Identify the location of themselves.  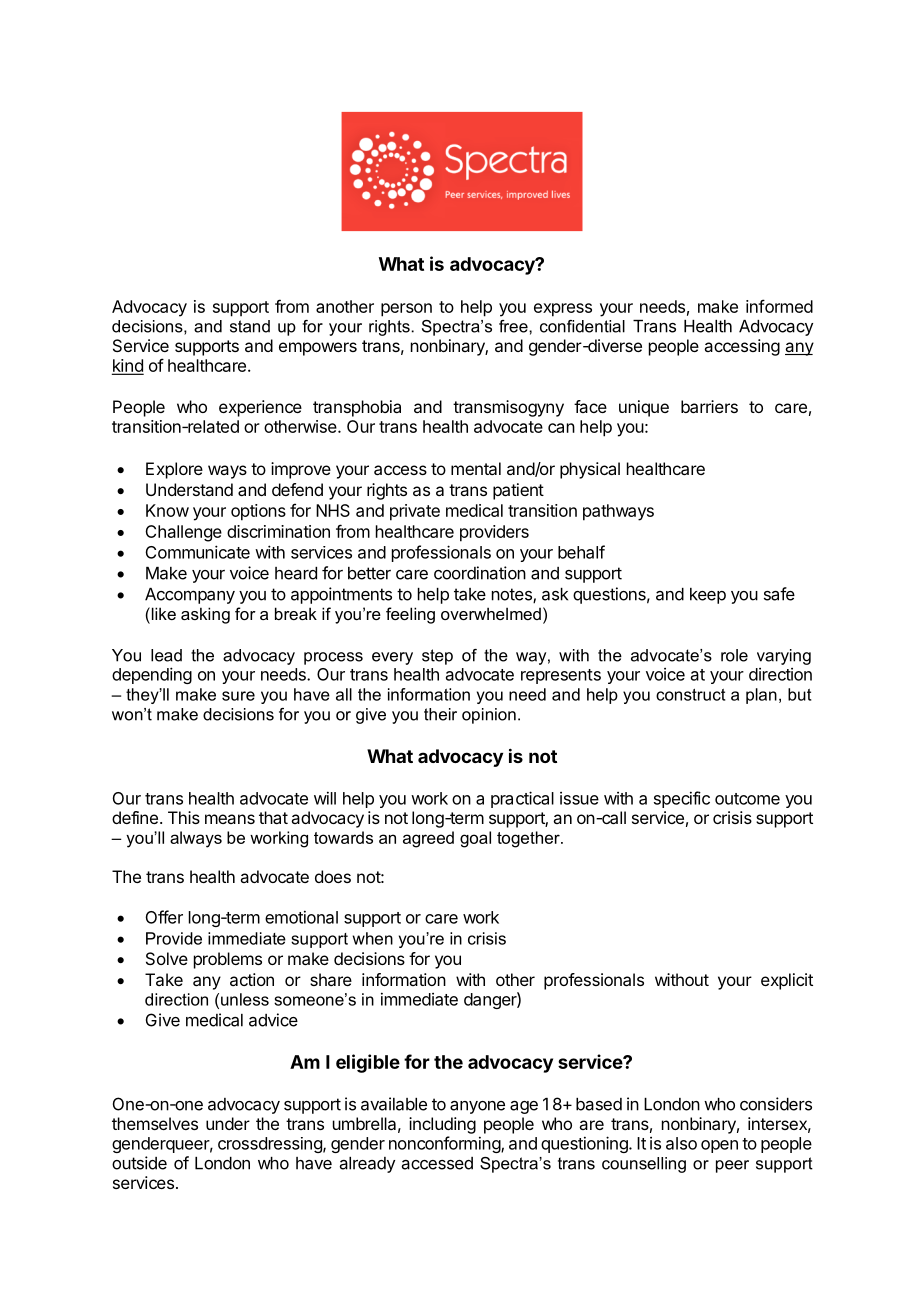
(155, 1123).
